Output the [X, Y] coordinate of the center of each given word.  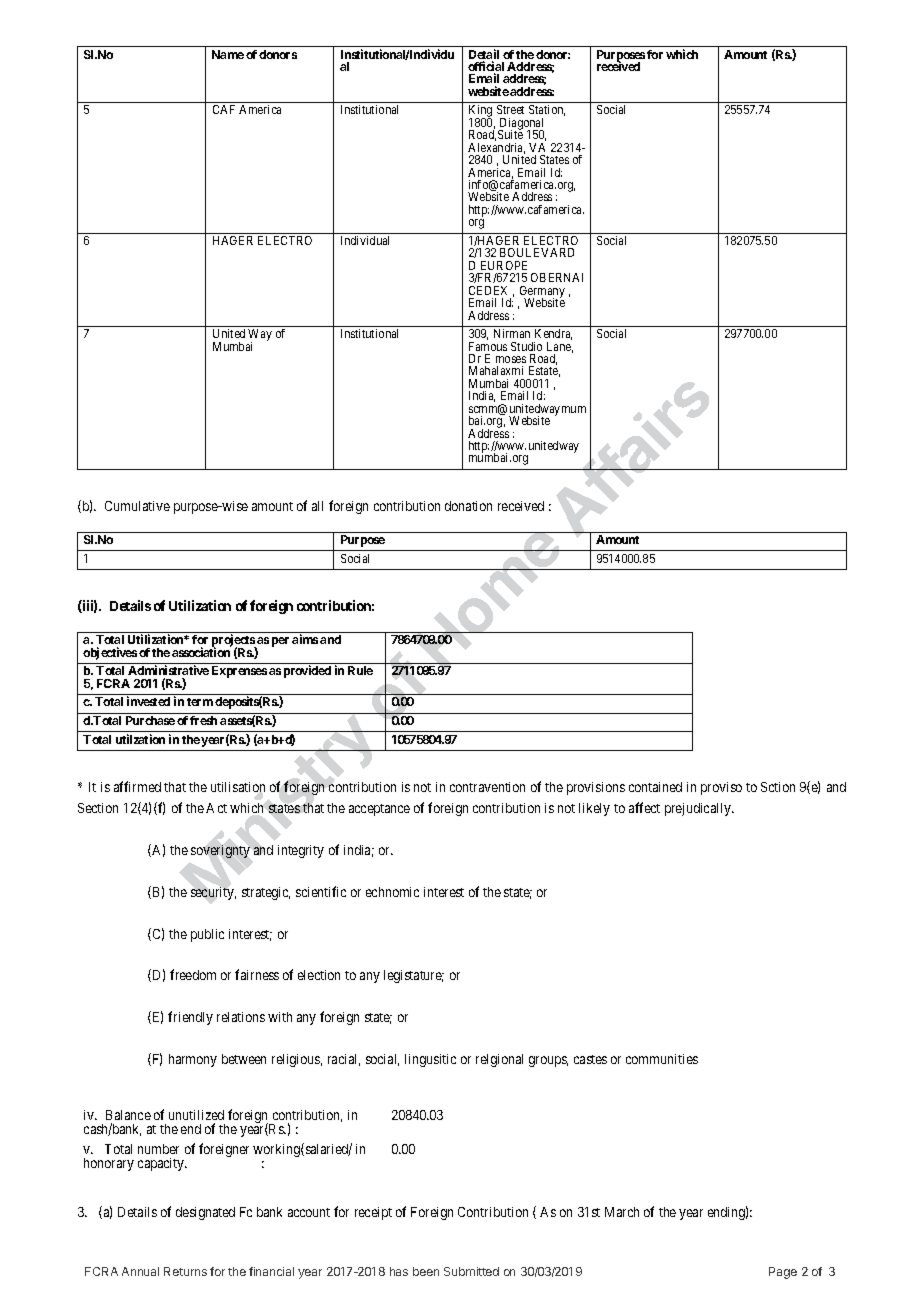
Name [228, 54]
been [426, 1271]
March [622, 1212]
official [486, 67]
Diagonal [521, 125]
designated [205, 1213]
